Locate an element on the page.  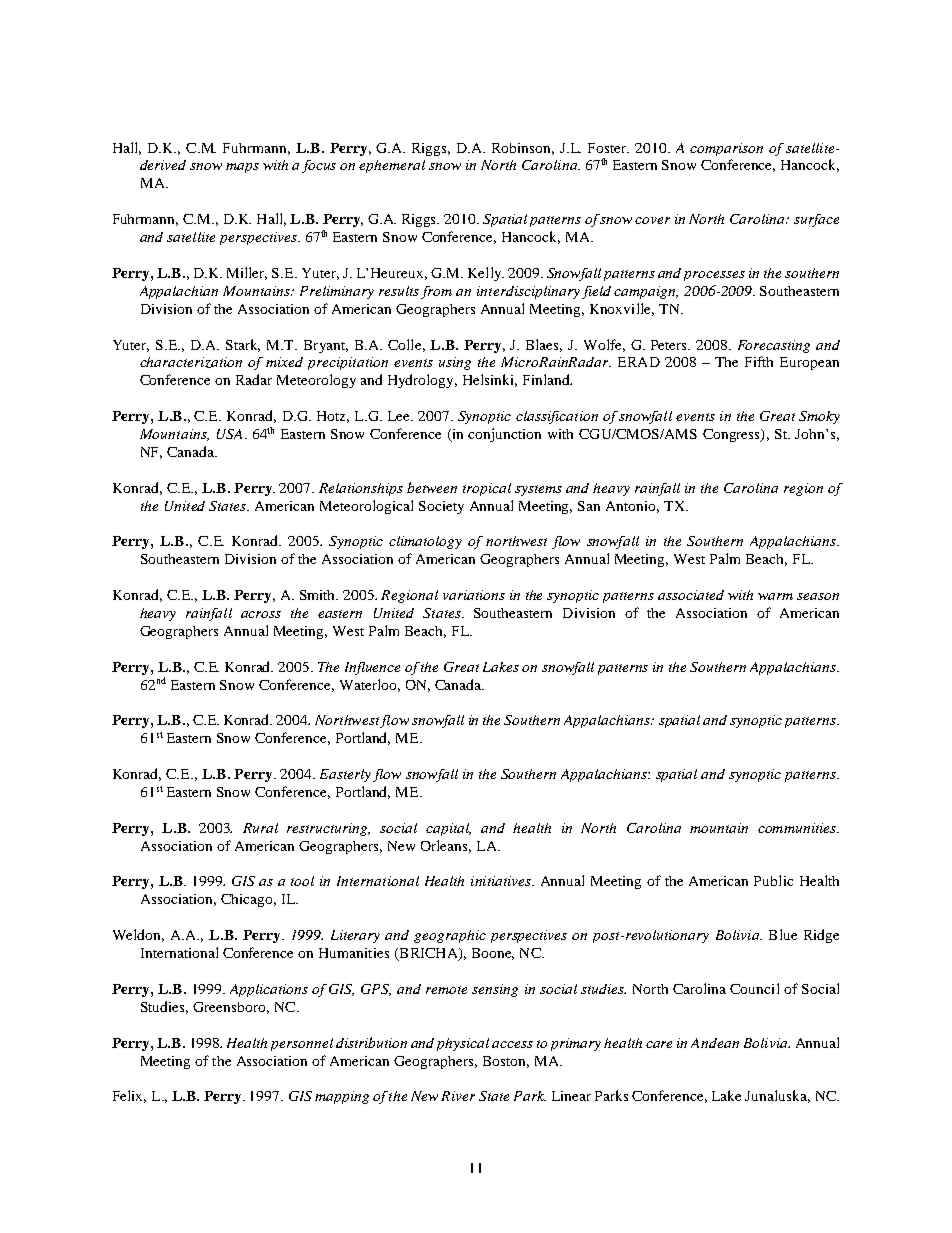
Fifth is located at coordinates (759, 361).
